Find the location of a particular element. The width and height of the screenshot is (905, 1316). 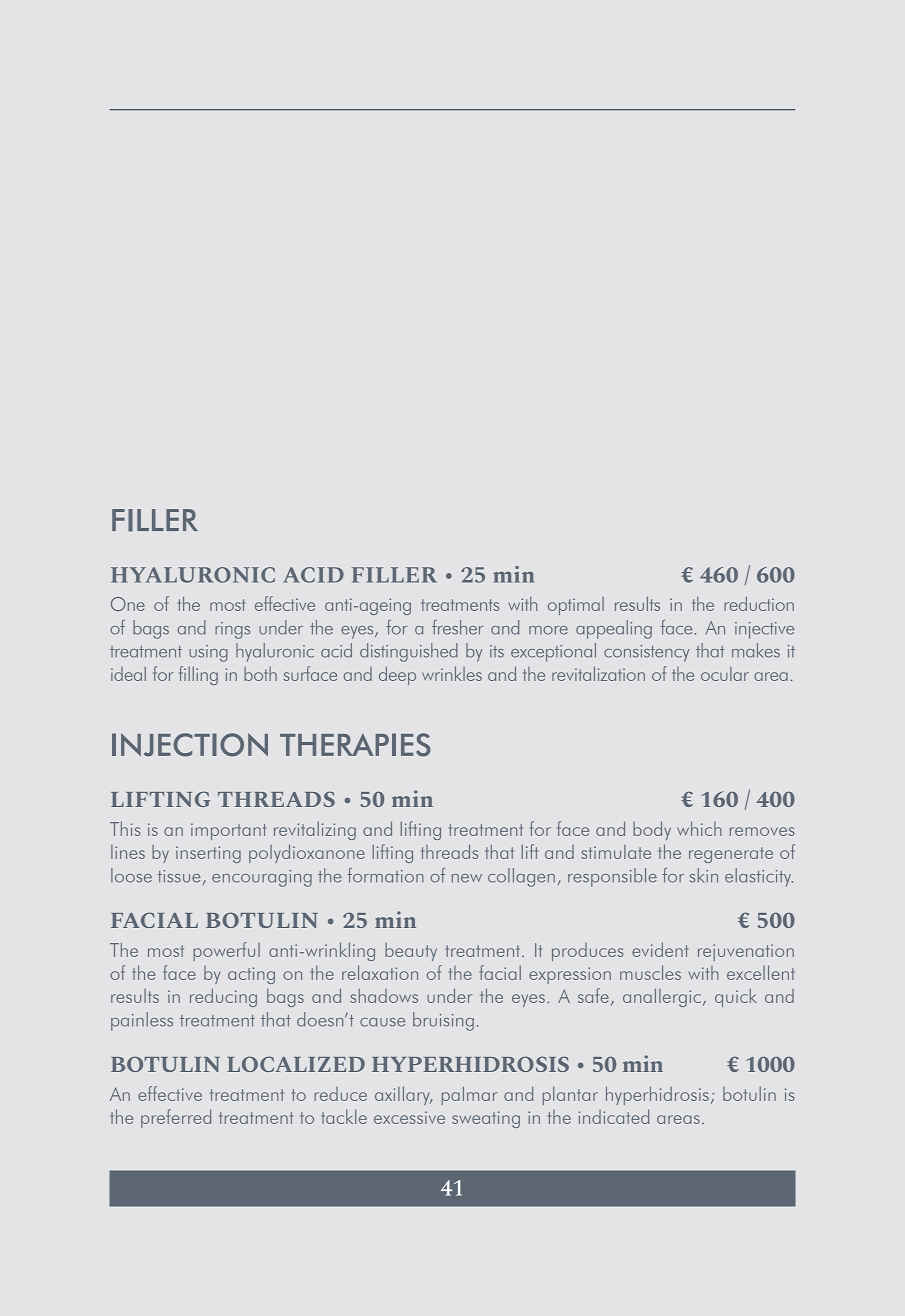

indicated is located at coordinates (613, 1116).
